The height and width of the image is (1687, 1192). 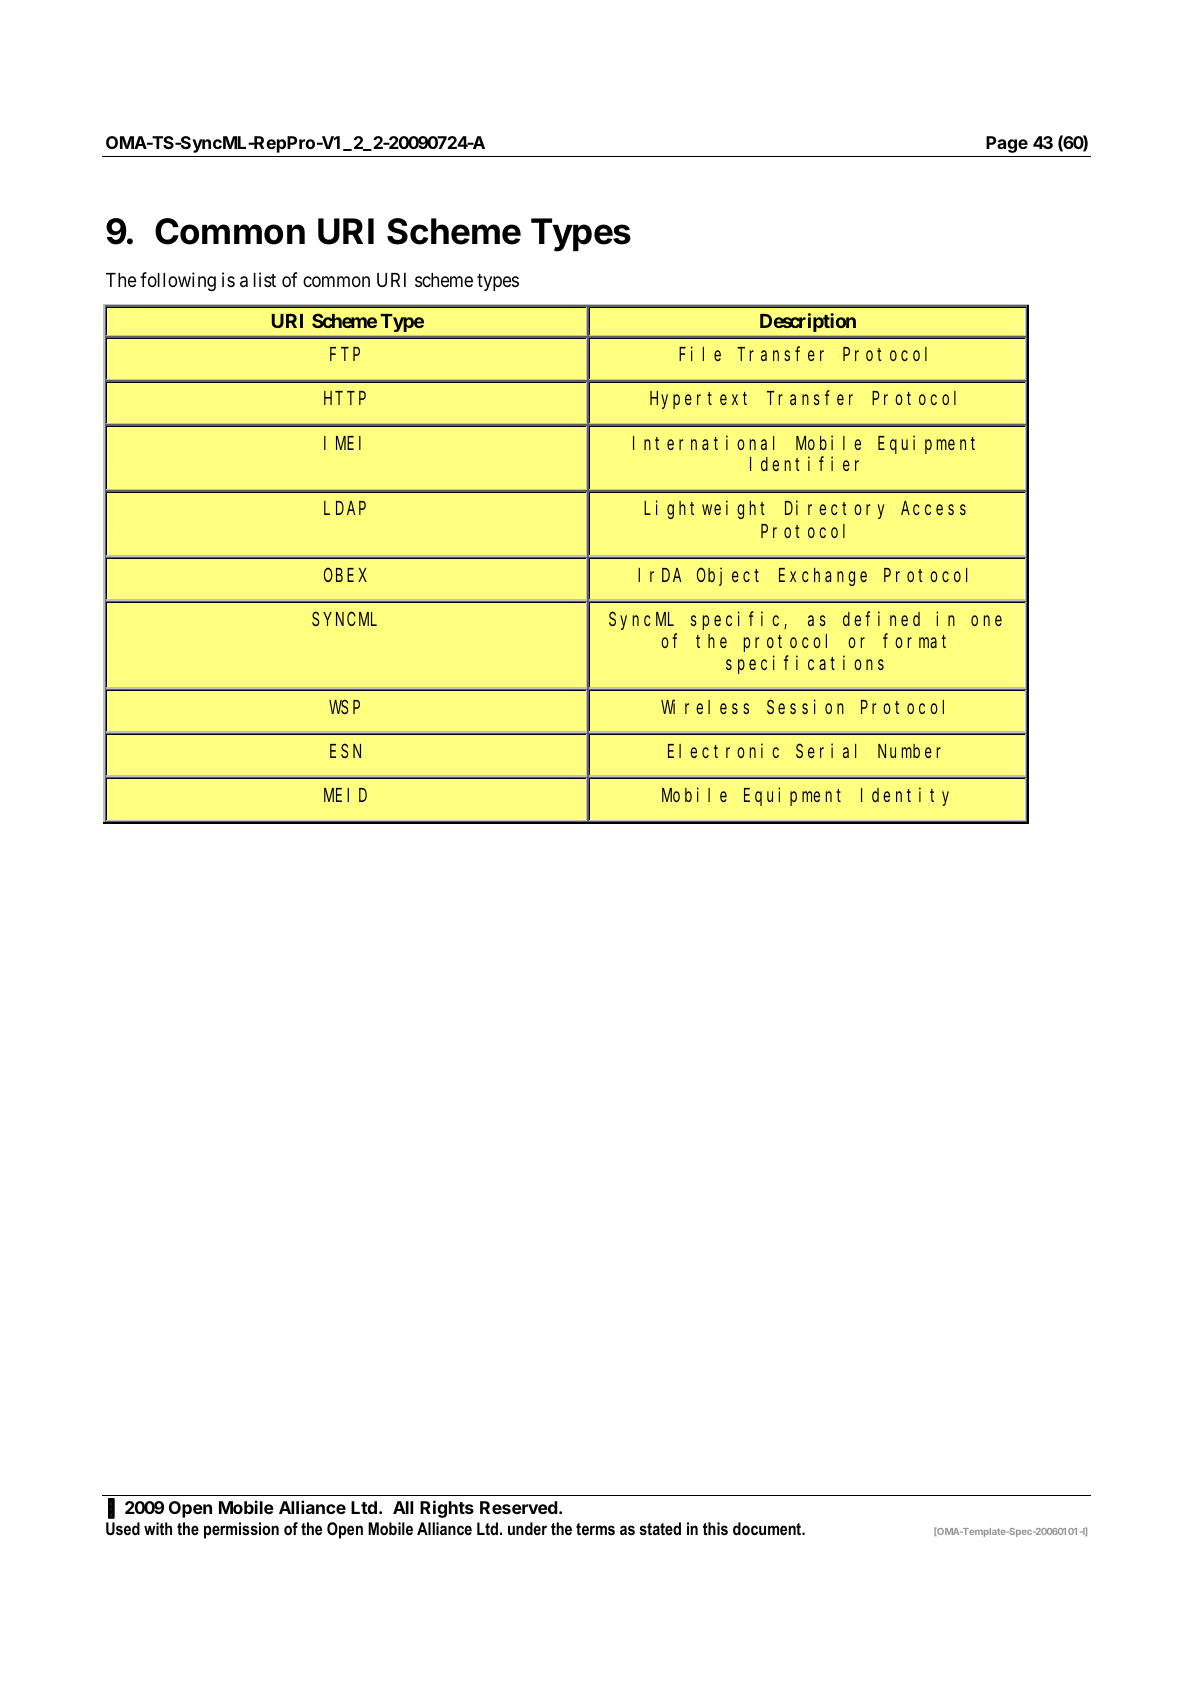 What do you see at coordinates (723, 750) in the image?
I see `Electronic` at bounding box center [723, 750].
